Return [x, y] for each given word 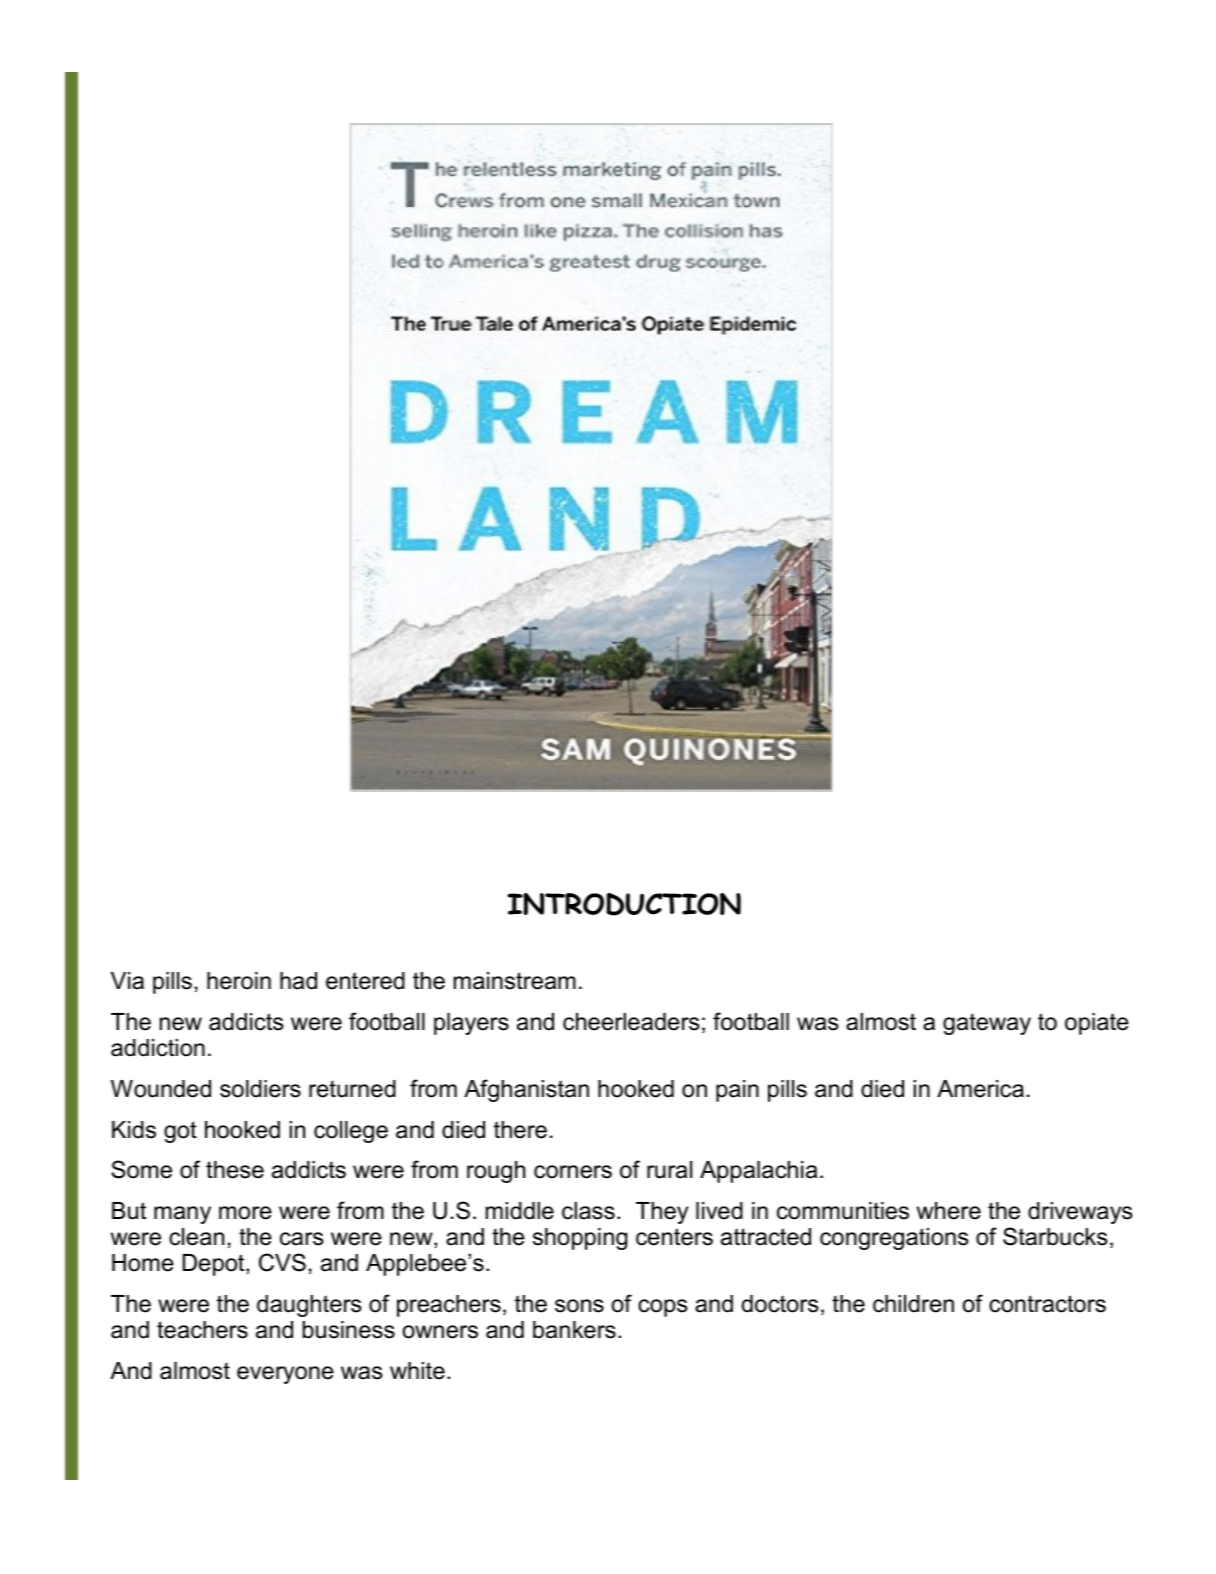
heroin [239, 981]
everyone [285, 1375]
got [180, 1132]
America [980, 1089]
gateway [987, 1024]
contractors [1047, 1304]
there [520, 1130]
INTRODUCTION [624, 904]
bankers [574, 1330]
